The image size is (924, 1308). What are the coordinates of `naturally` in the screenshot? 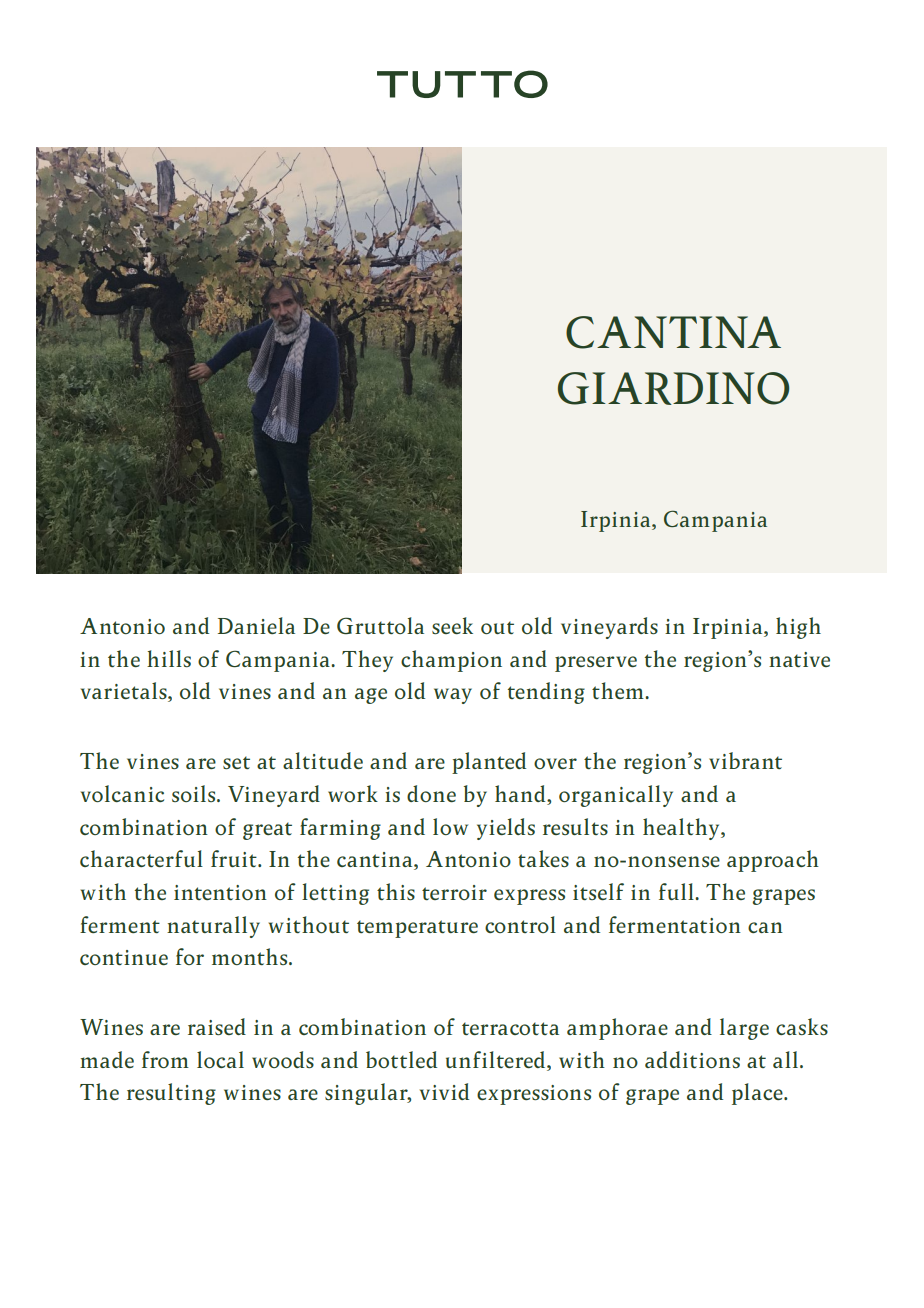 It's located at (213, 927).
